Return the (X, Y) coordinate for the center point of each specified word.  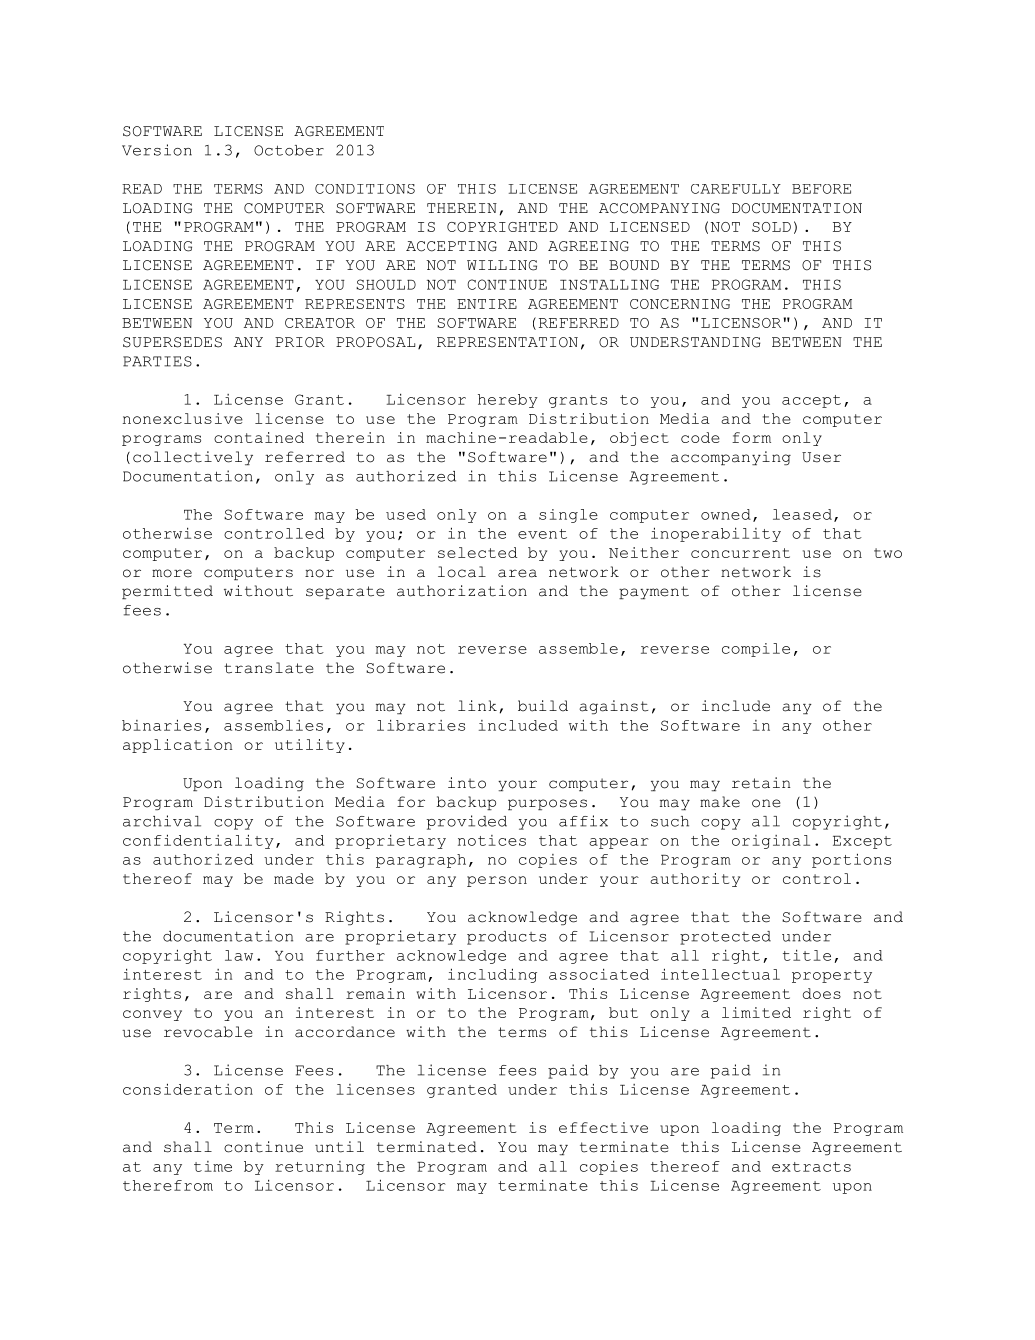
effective (603, 1127)
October (289, 150)
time (213, 1166)
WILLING (502, 265)
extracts (811, 1167)
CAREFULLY (736, 189)
